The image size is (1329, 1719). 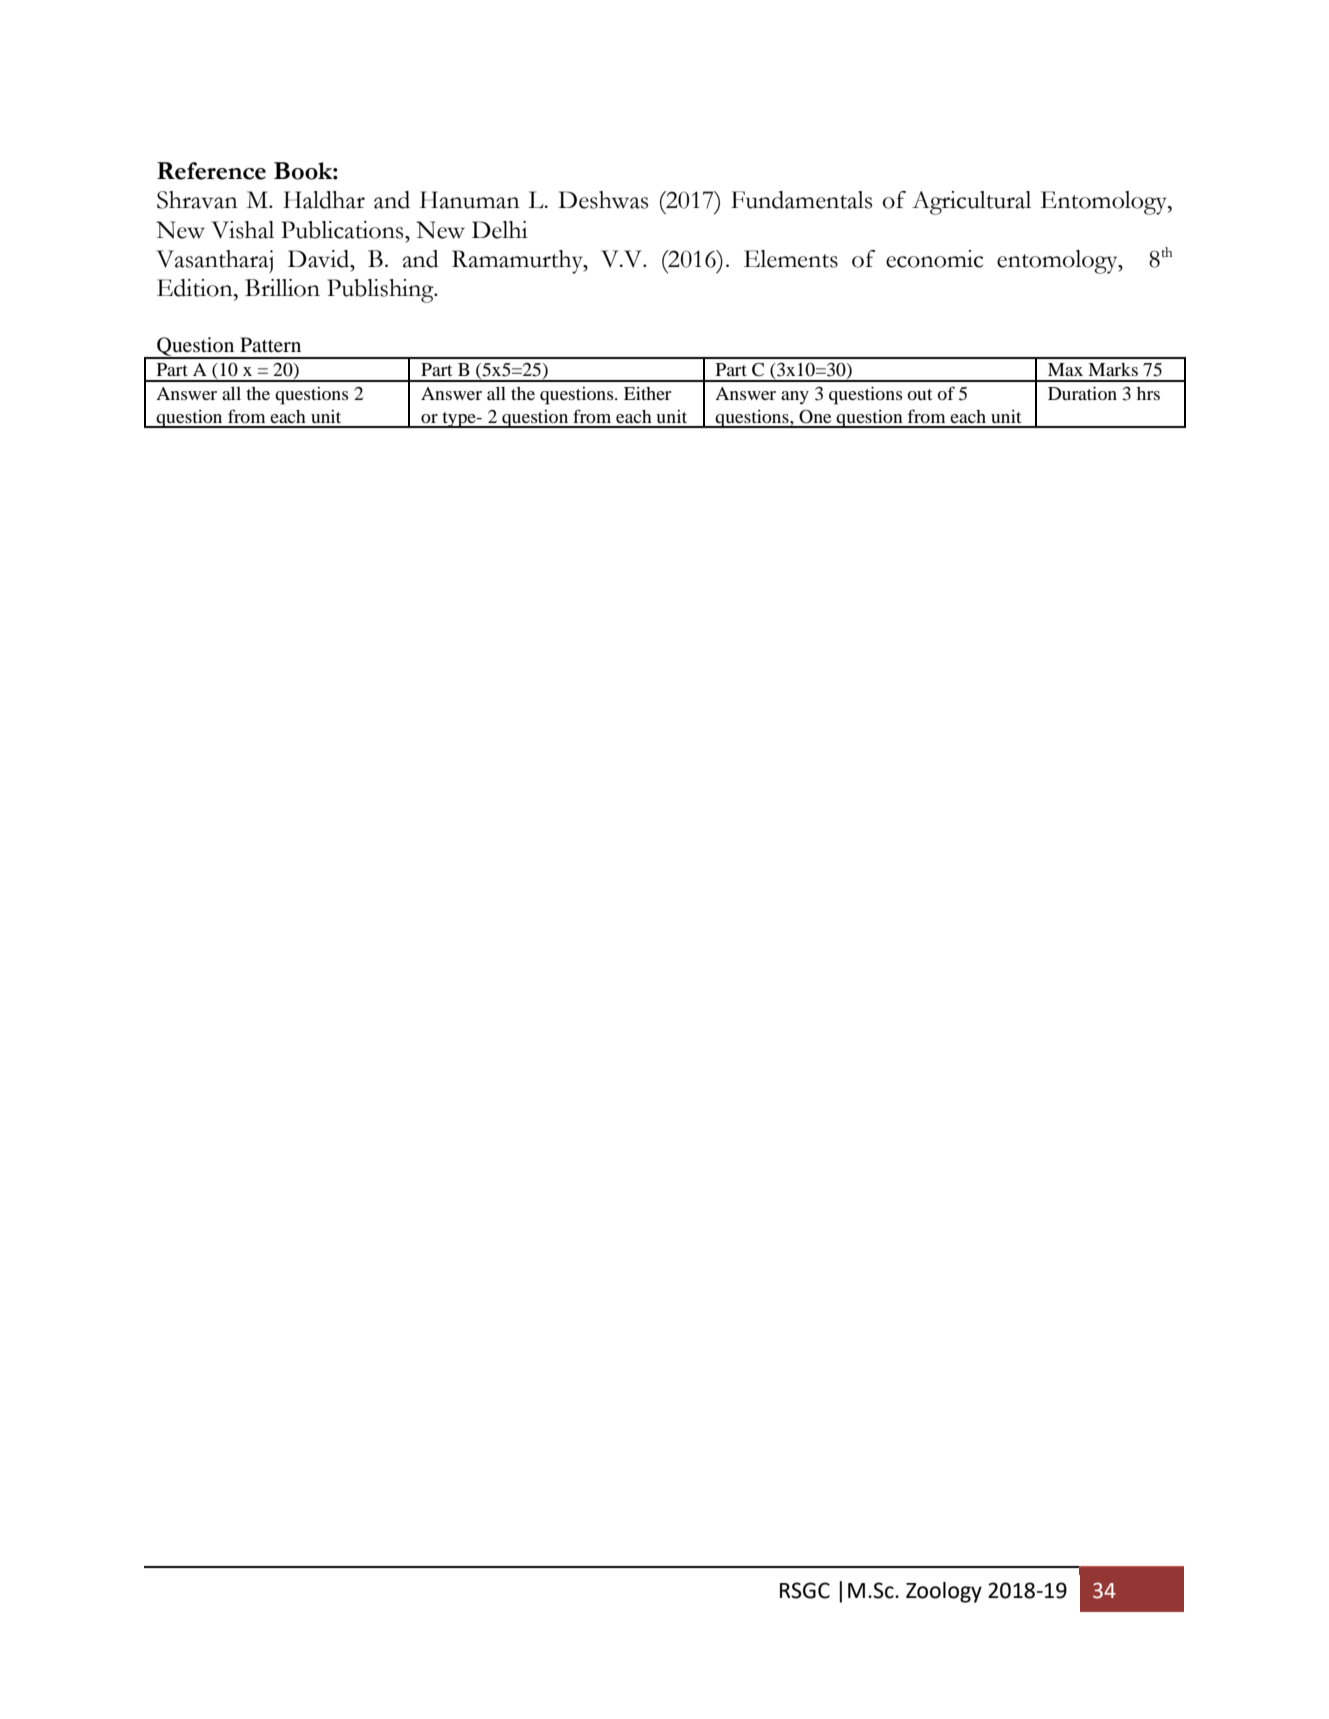 I want to click on Pattern, so click(x=270, y=344).
